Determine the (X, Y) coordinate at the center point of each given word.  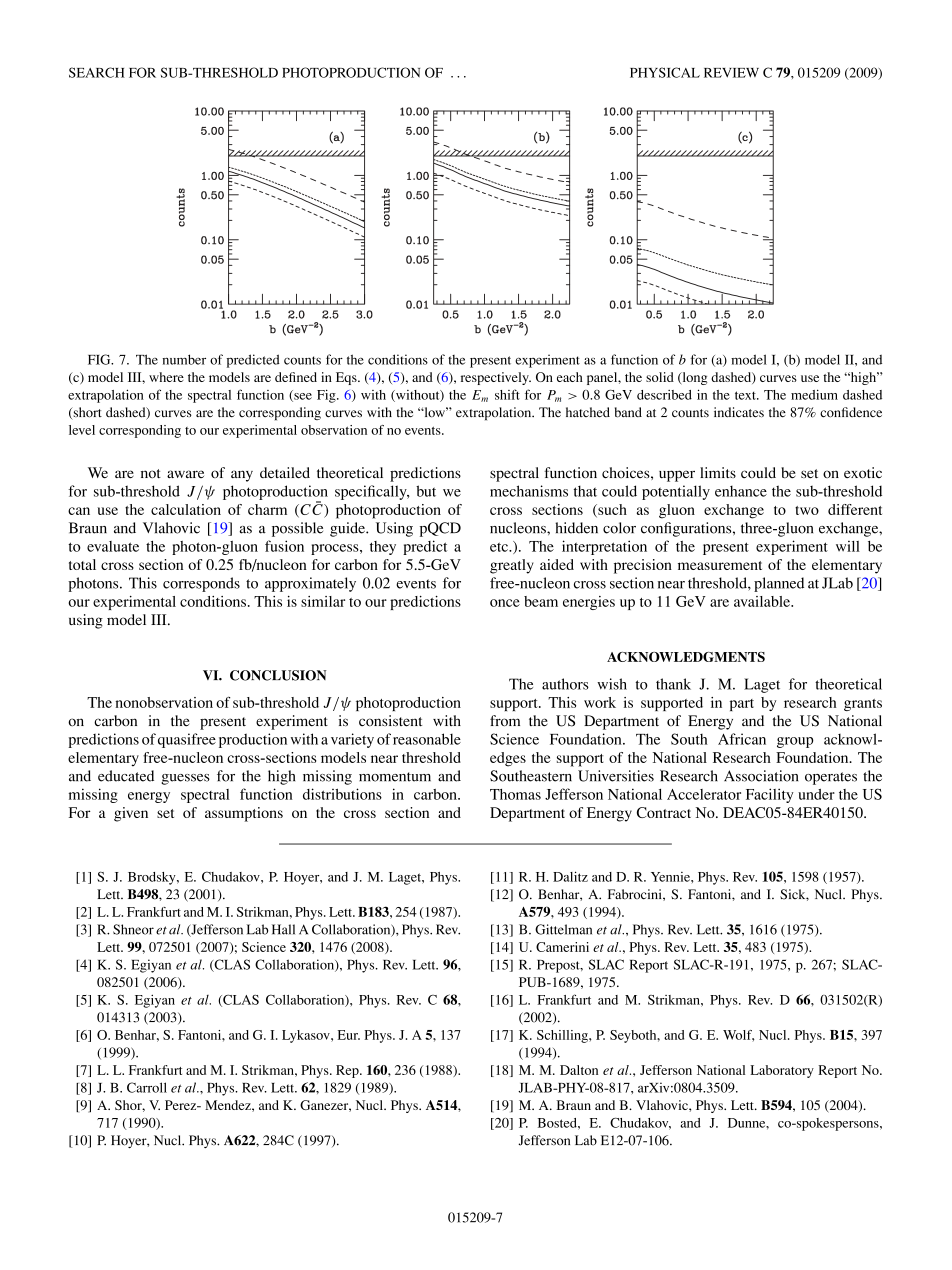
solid (660, 377)
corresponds (201, 584)
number (184, 359)
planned (779, 584)
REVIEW (731, 73)
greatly (512, 566)
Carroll (147, 1087)
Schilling (563, 1036)
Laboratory (782, 1071)
